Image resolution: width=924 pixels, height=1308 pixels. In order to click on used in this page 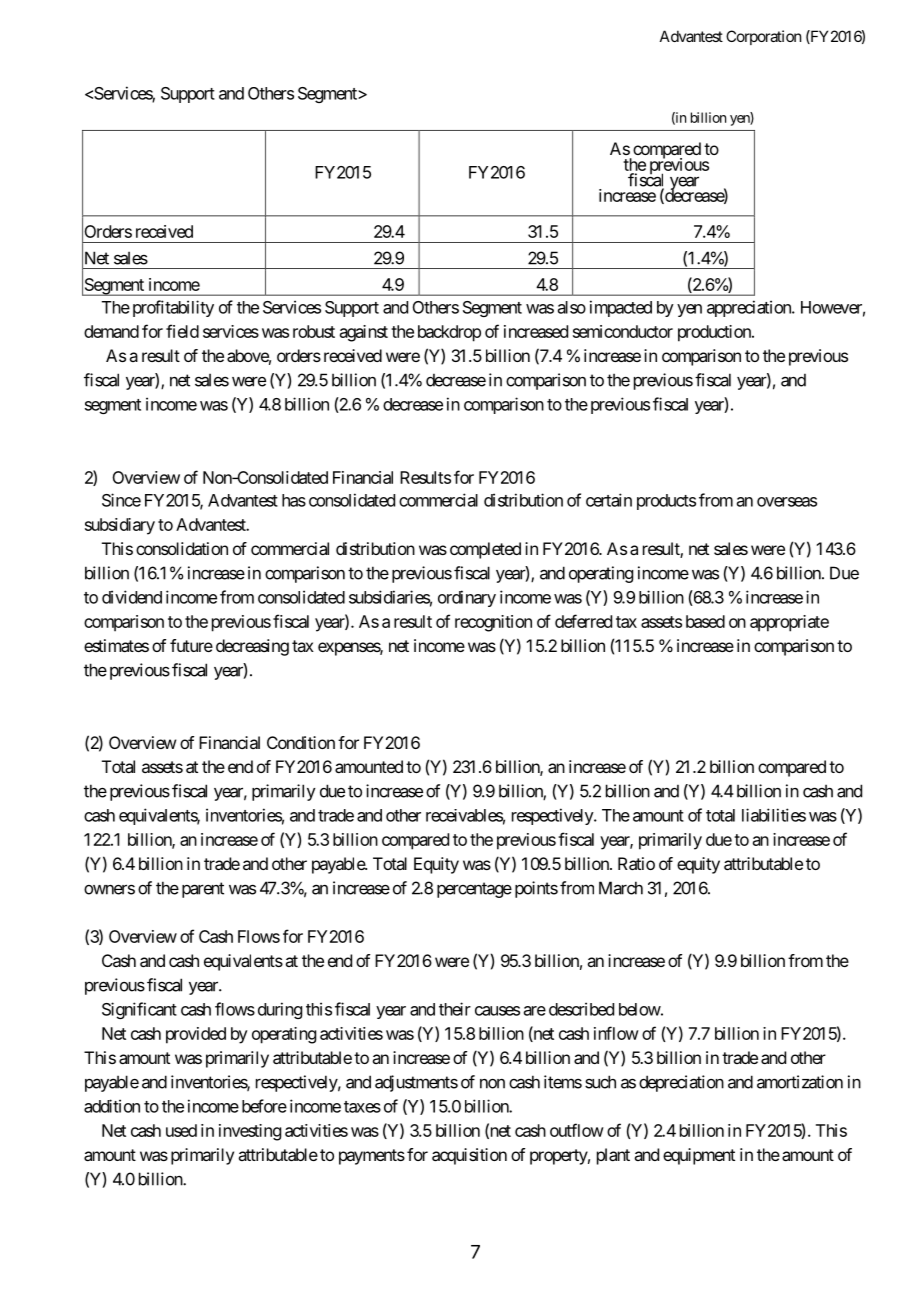, I will do `click(181, 1130)`.
